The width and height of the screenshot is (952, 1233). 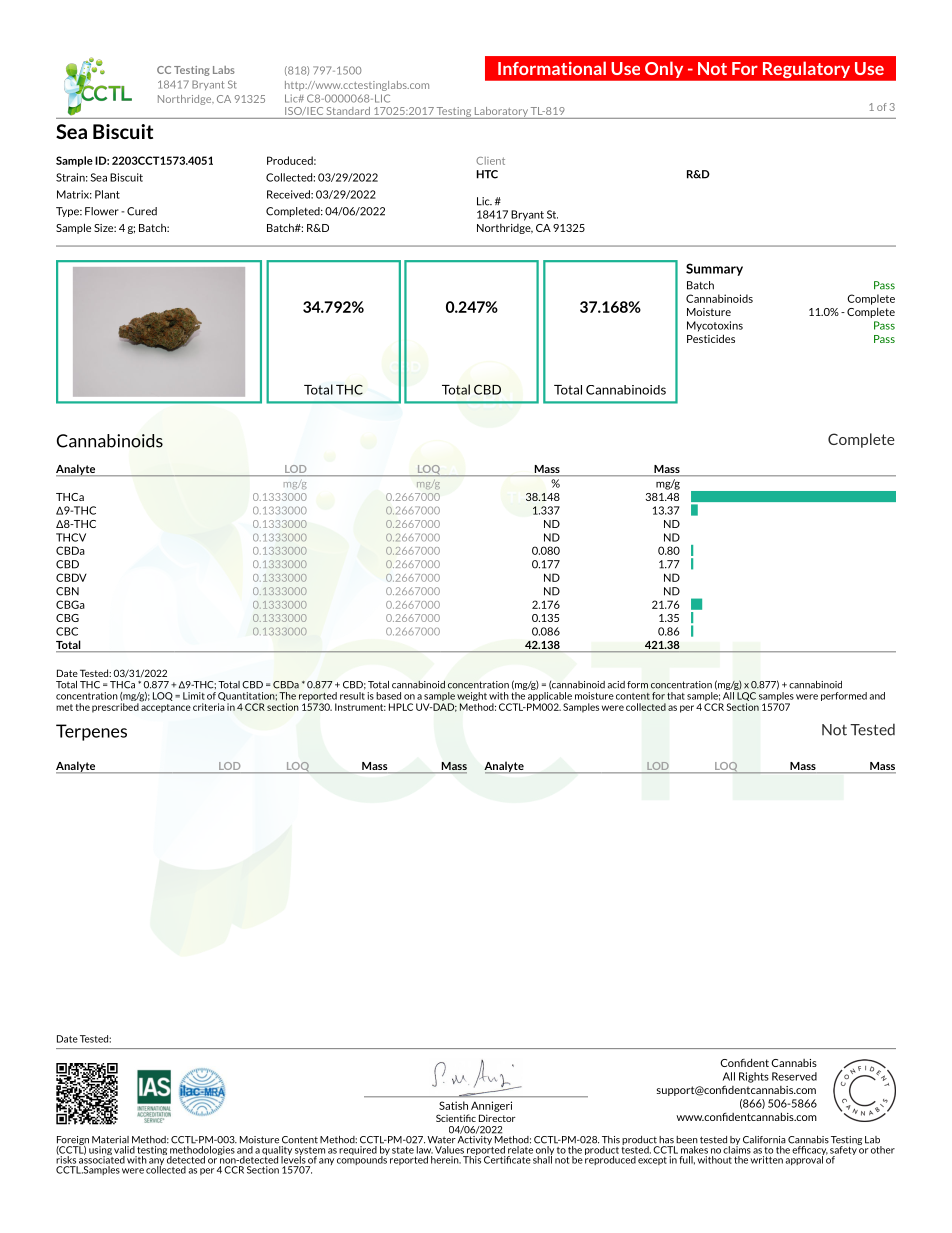 What do you see at coordinates (714, 269) in the screenshot?
I see `Summary` at bounding box center [714, 269].
